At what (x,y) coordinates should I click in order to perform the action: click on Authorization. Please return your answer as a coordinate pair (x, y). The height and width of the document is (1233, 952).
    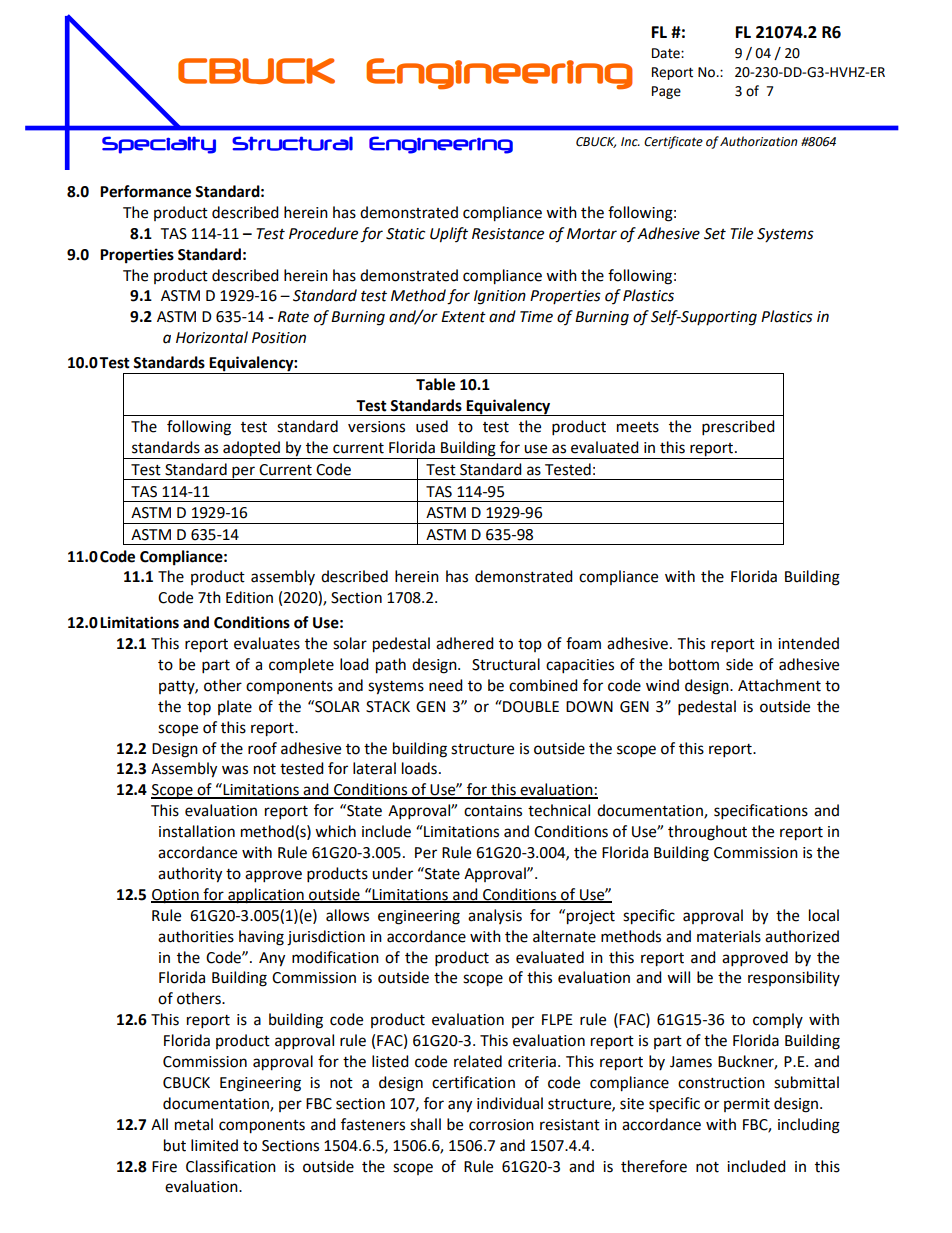
    Looking at the image, I should click on (758, 141).
